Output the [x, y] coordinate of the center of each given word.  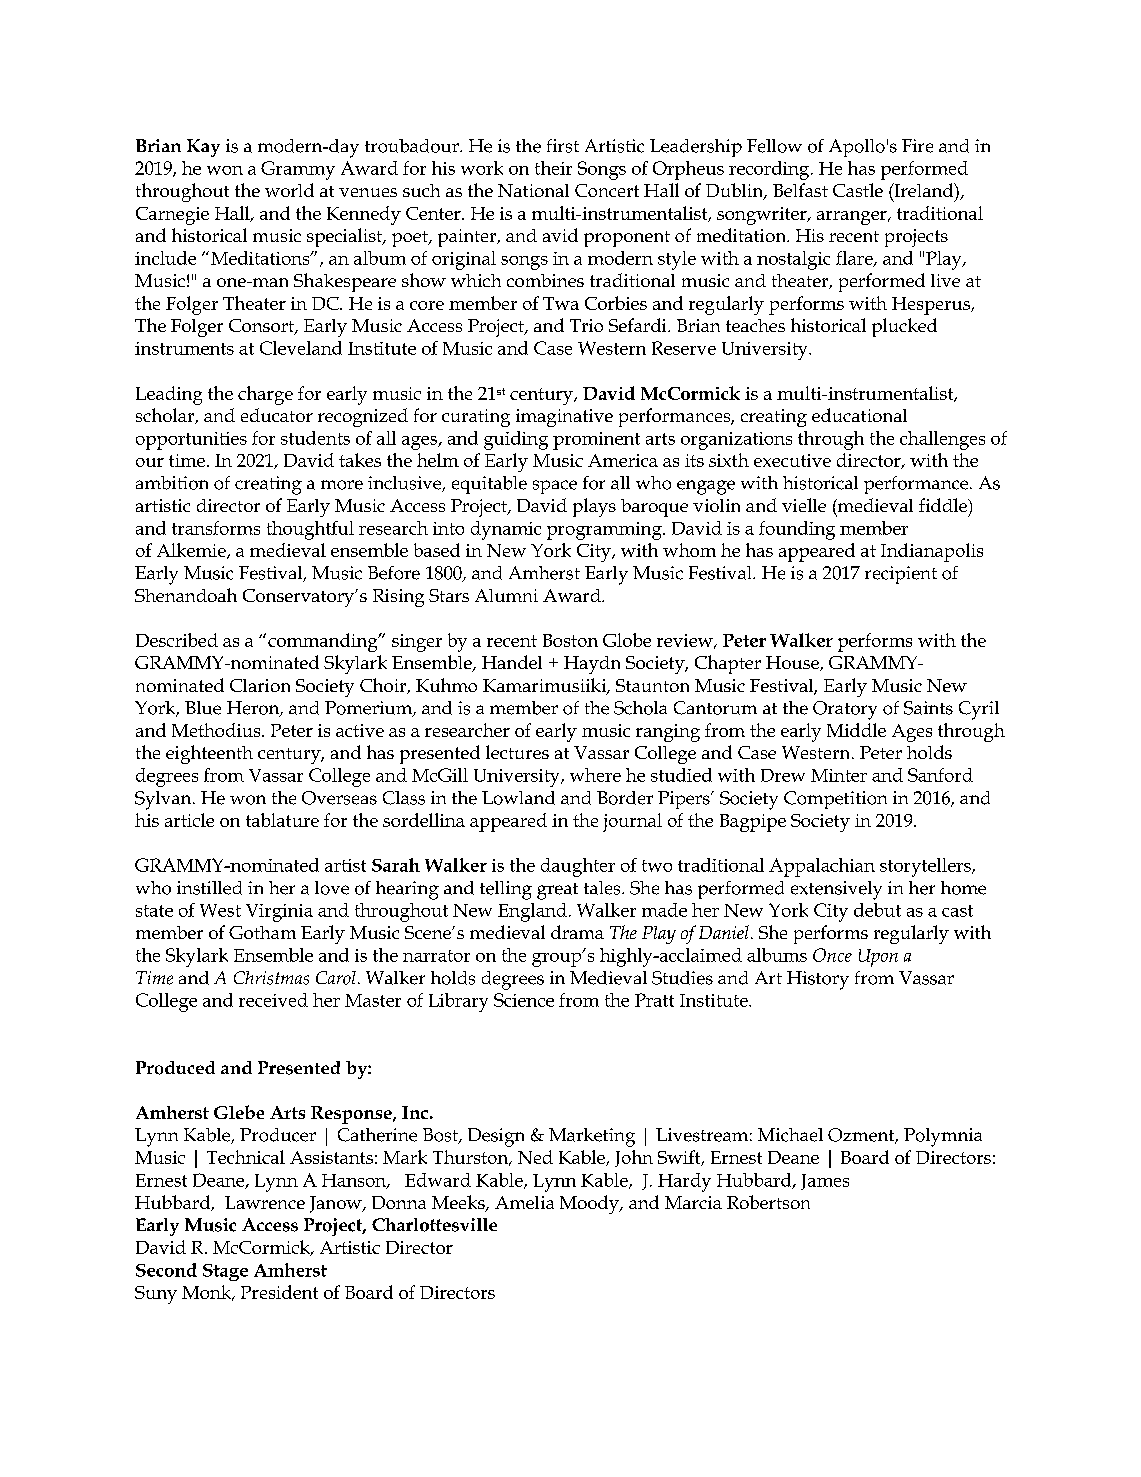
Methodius [217, 730]
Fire [917, 146]
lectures [517, 752]
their [553, 168]
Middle [856, 730]
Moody [590, 1204]
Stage [225, 1272]
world [289, 190]
